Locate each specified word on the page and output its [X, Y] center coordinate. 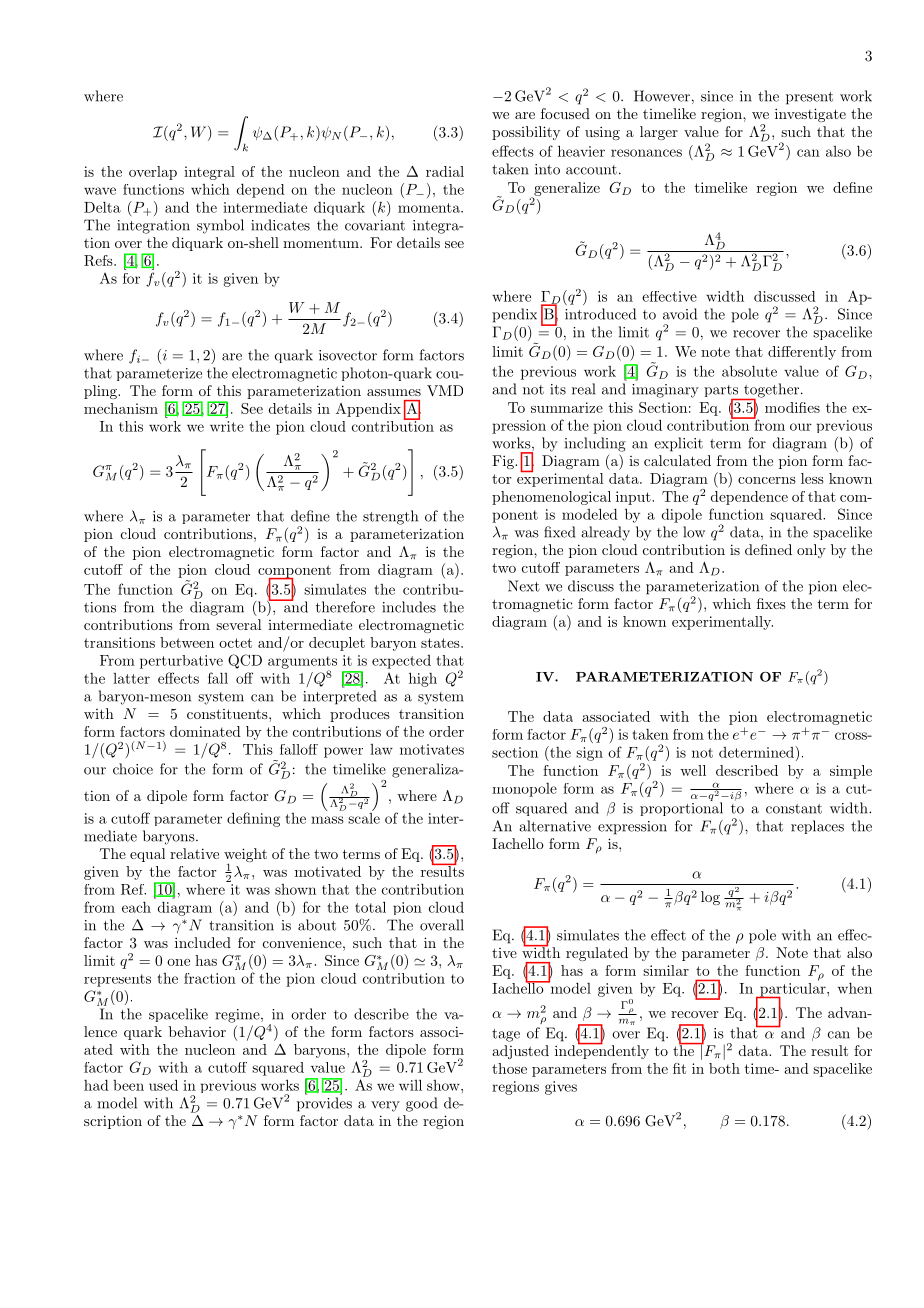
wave [100, 191]
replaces [817, 827]
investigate [810, 115]
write [227, 426]
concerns [767, 480]
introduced [600, 314]
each [136, 907]
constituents [228, 714]
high [423, 679]
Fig [504, 462]
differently [802, 353]
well [693, 770]
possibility [526, 133]
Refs [99, 260]
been [128, 1085]
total [370, 907]
